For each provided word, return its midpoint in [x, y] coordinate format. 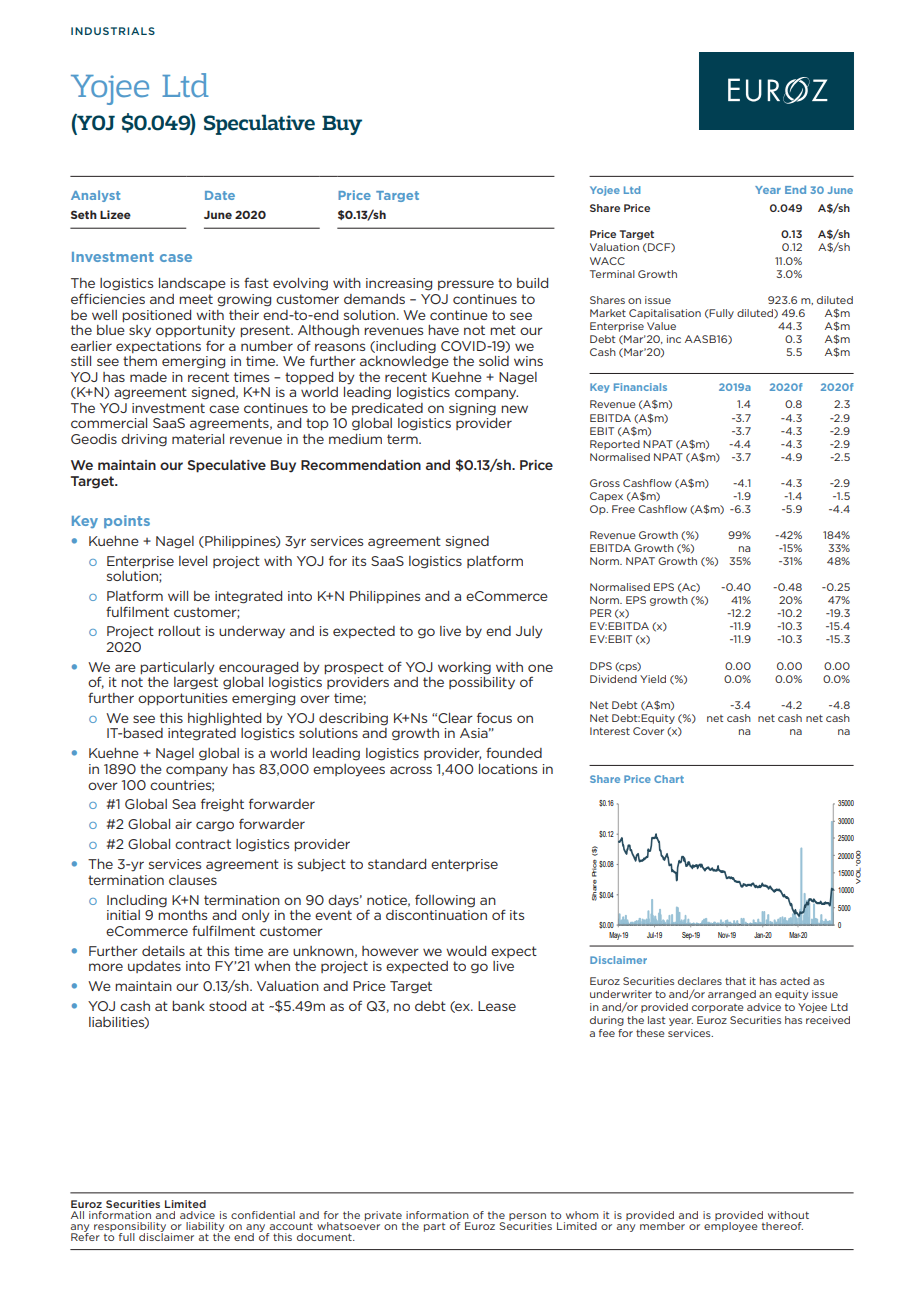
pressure [466, 285]
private [383, 1216]
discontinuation [436, 915]
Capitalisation [665, 314]
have [443, 330]
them [140, 361]
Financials [640, 387]
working [464, 668]
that [735, 981]
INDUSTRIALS [113, 31]
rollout [179, 631]
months [182, 915]
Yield [653, 679]
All [77, 1215]
